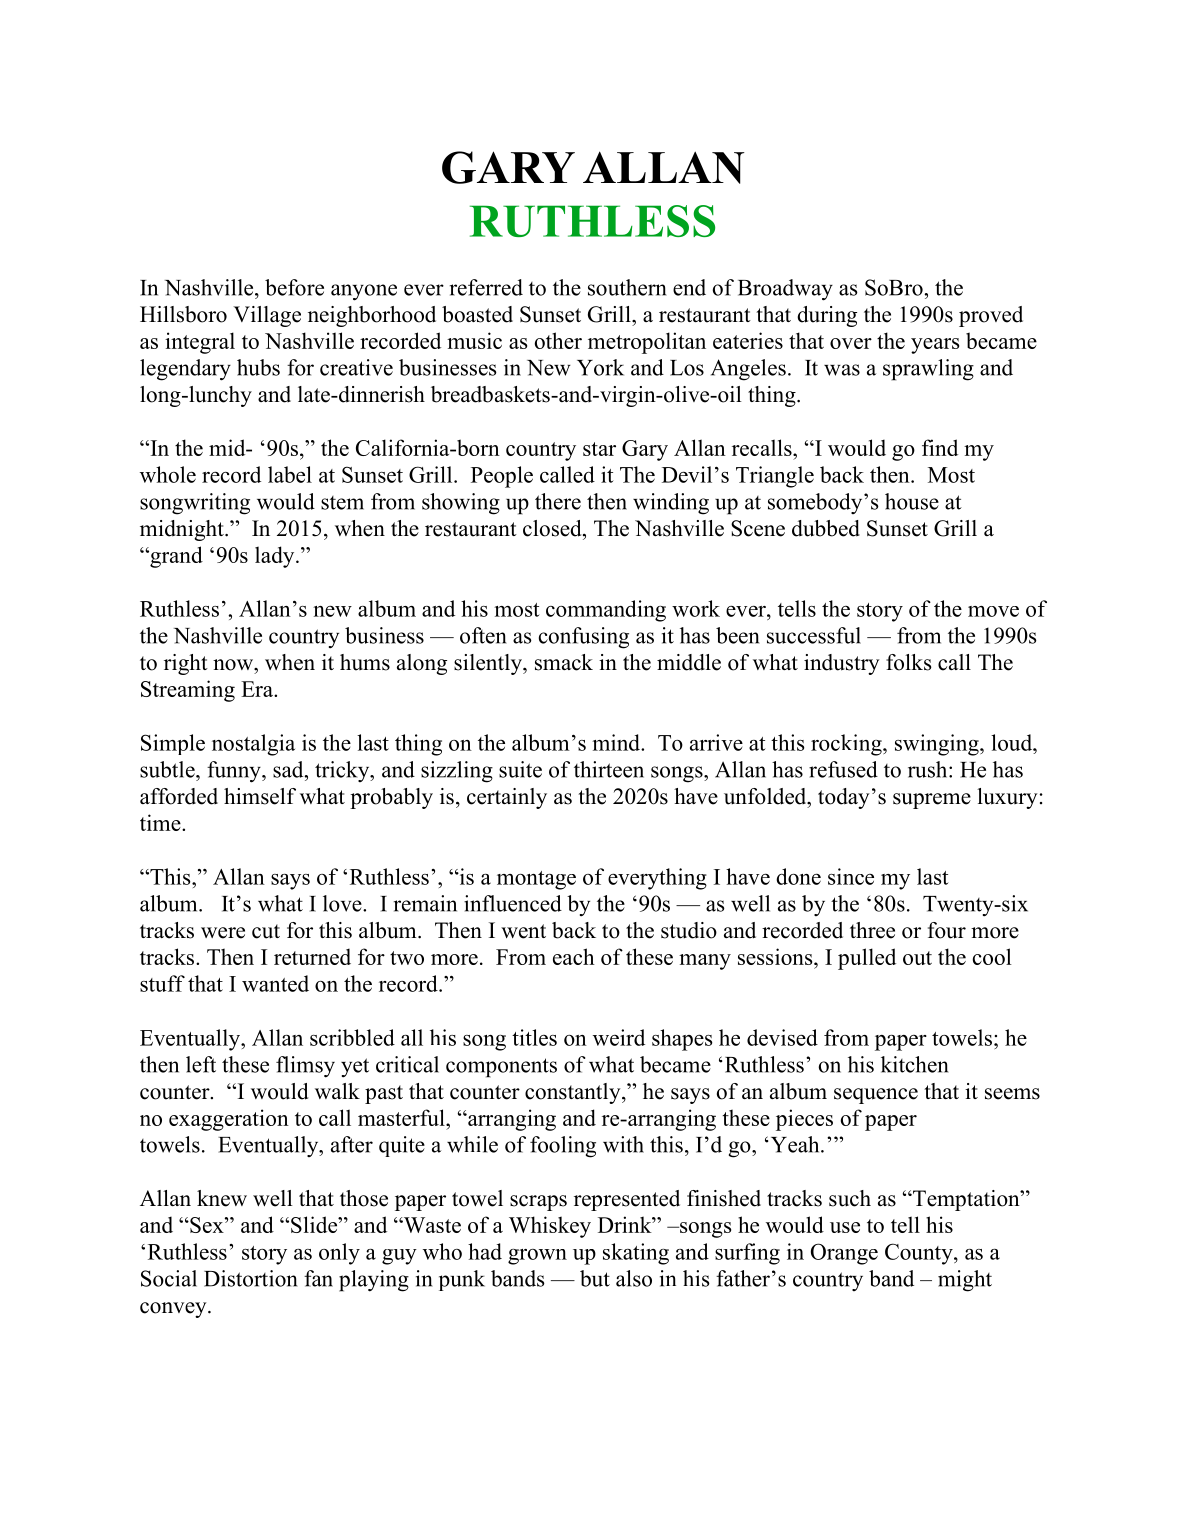 This document has height=1534, width=1186. What do you see at coordinates (267, 316) in the document?
I see `Village` at bounding box center [267, 316].
